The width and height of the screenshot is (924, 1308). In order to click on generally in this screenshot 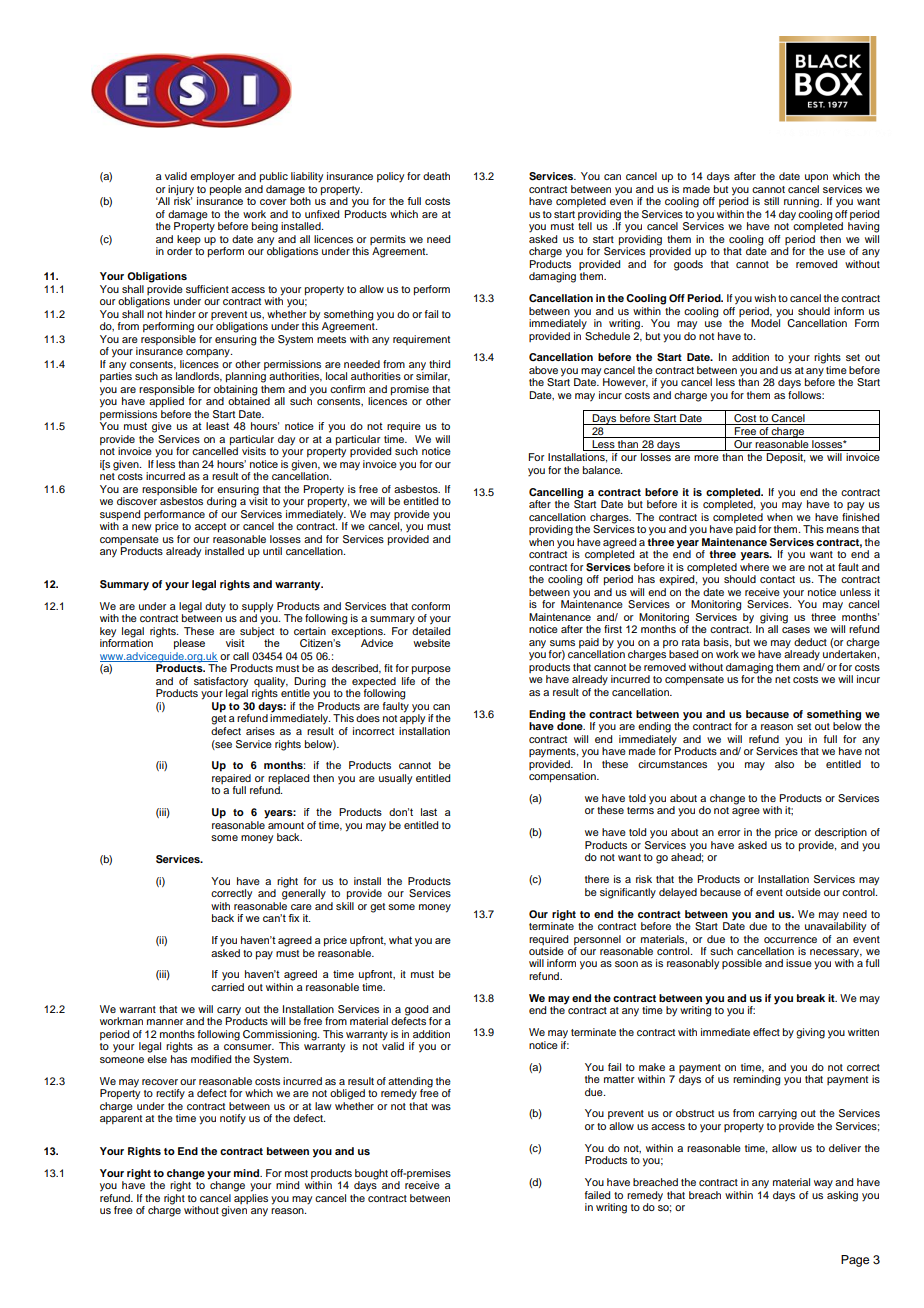, I will do `click(304, 893)`.
